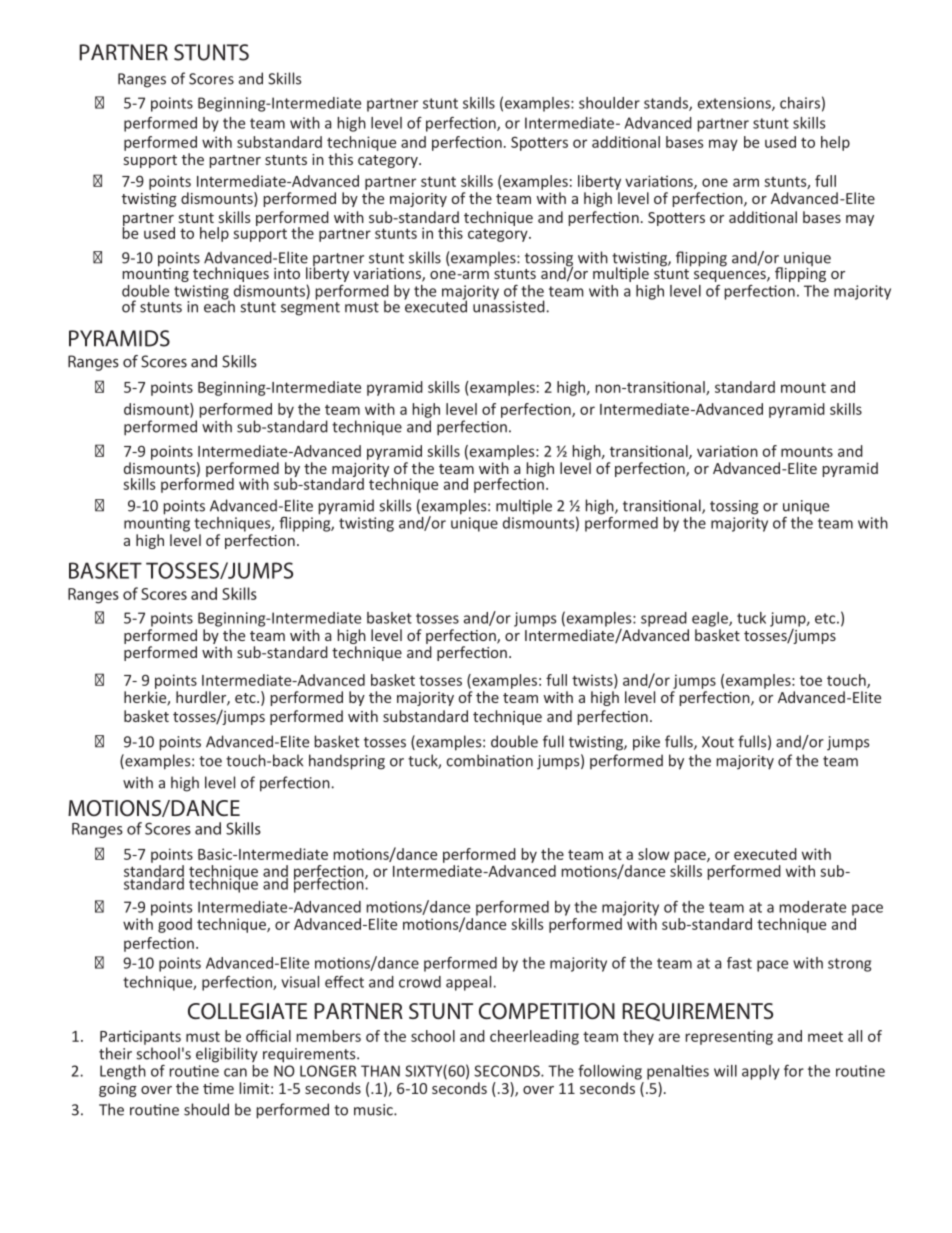 The image size is (952, 1233). What do you see at coordinates (347, 762) in the image?
I see `handspring` at bounding box center [347, 762].
